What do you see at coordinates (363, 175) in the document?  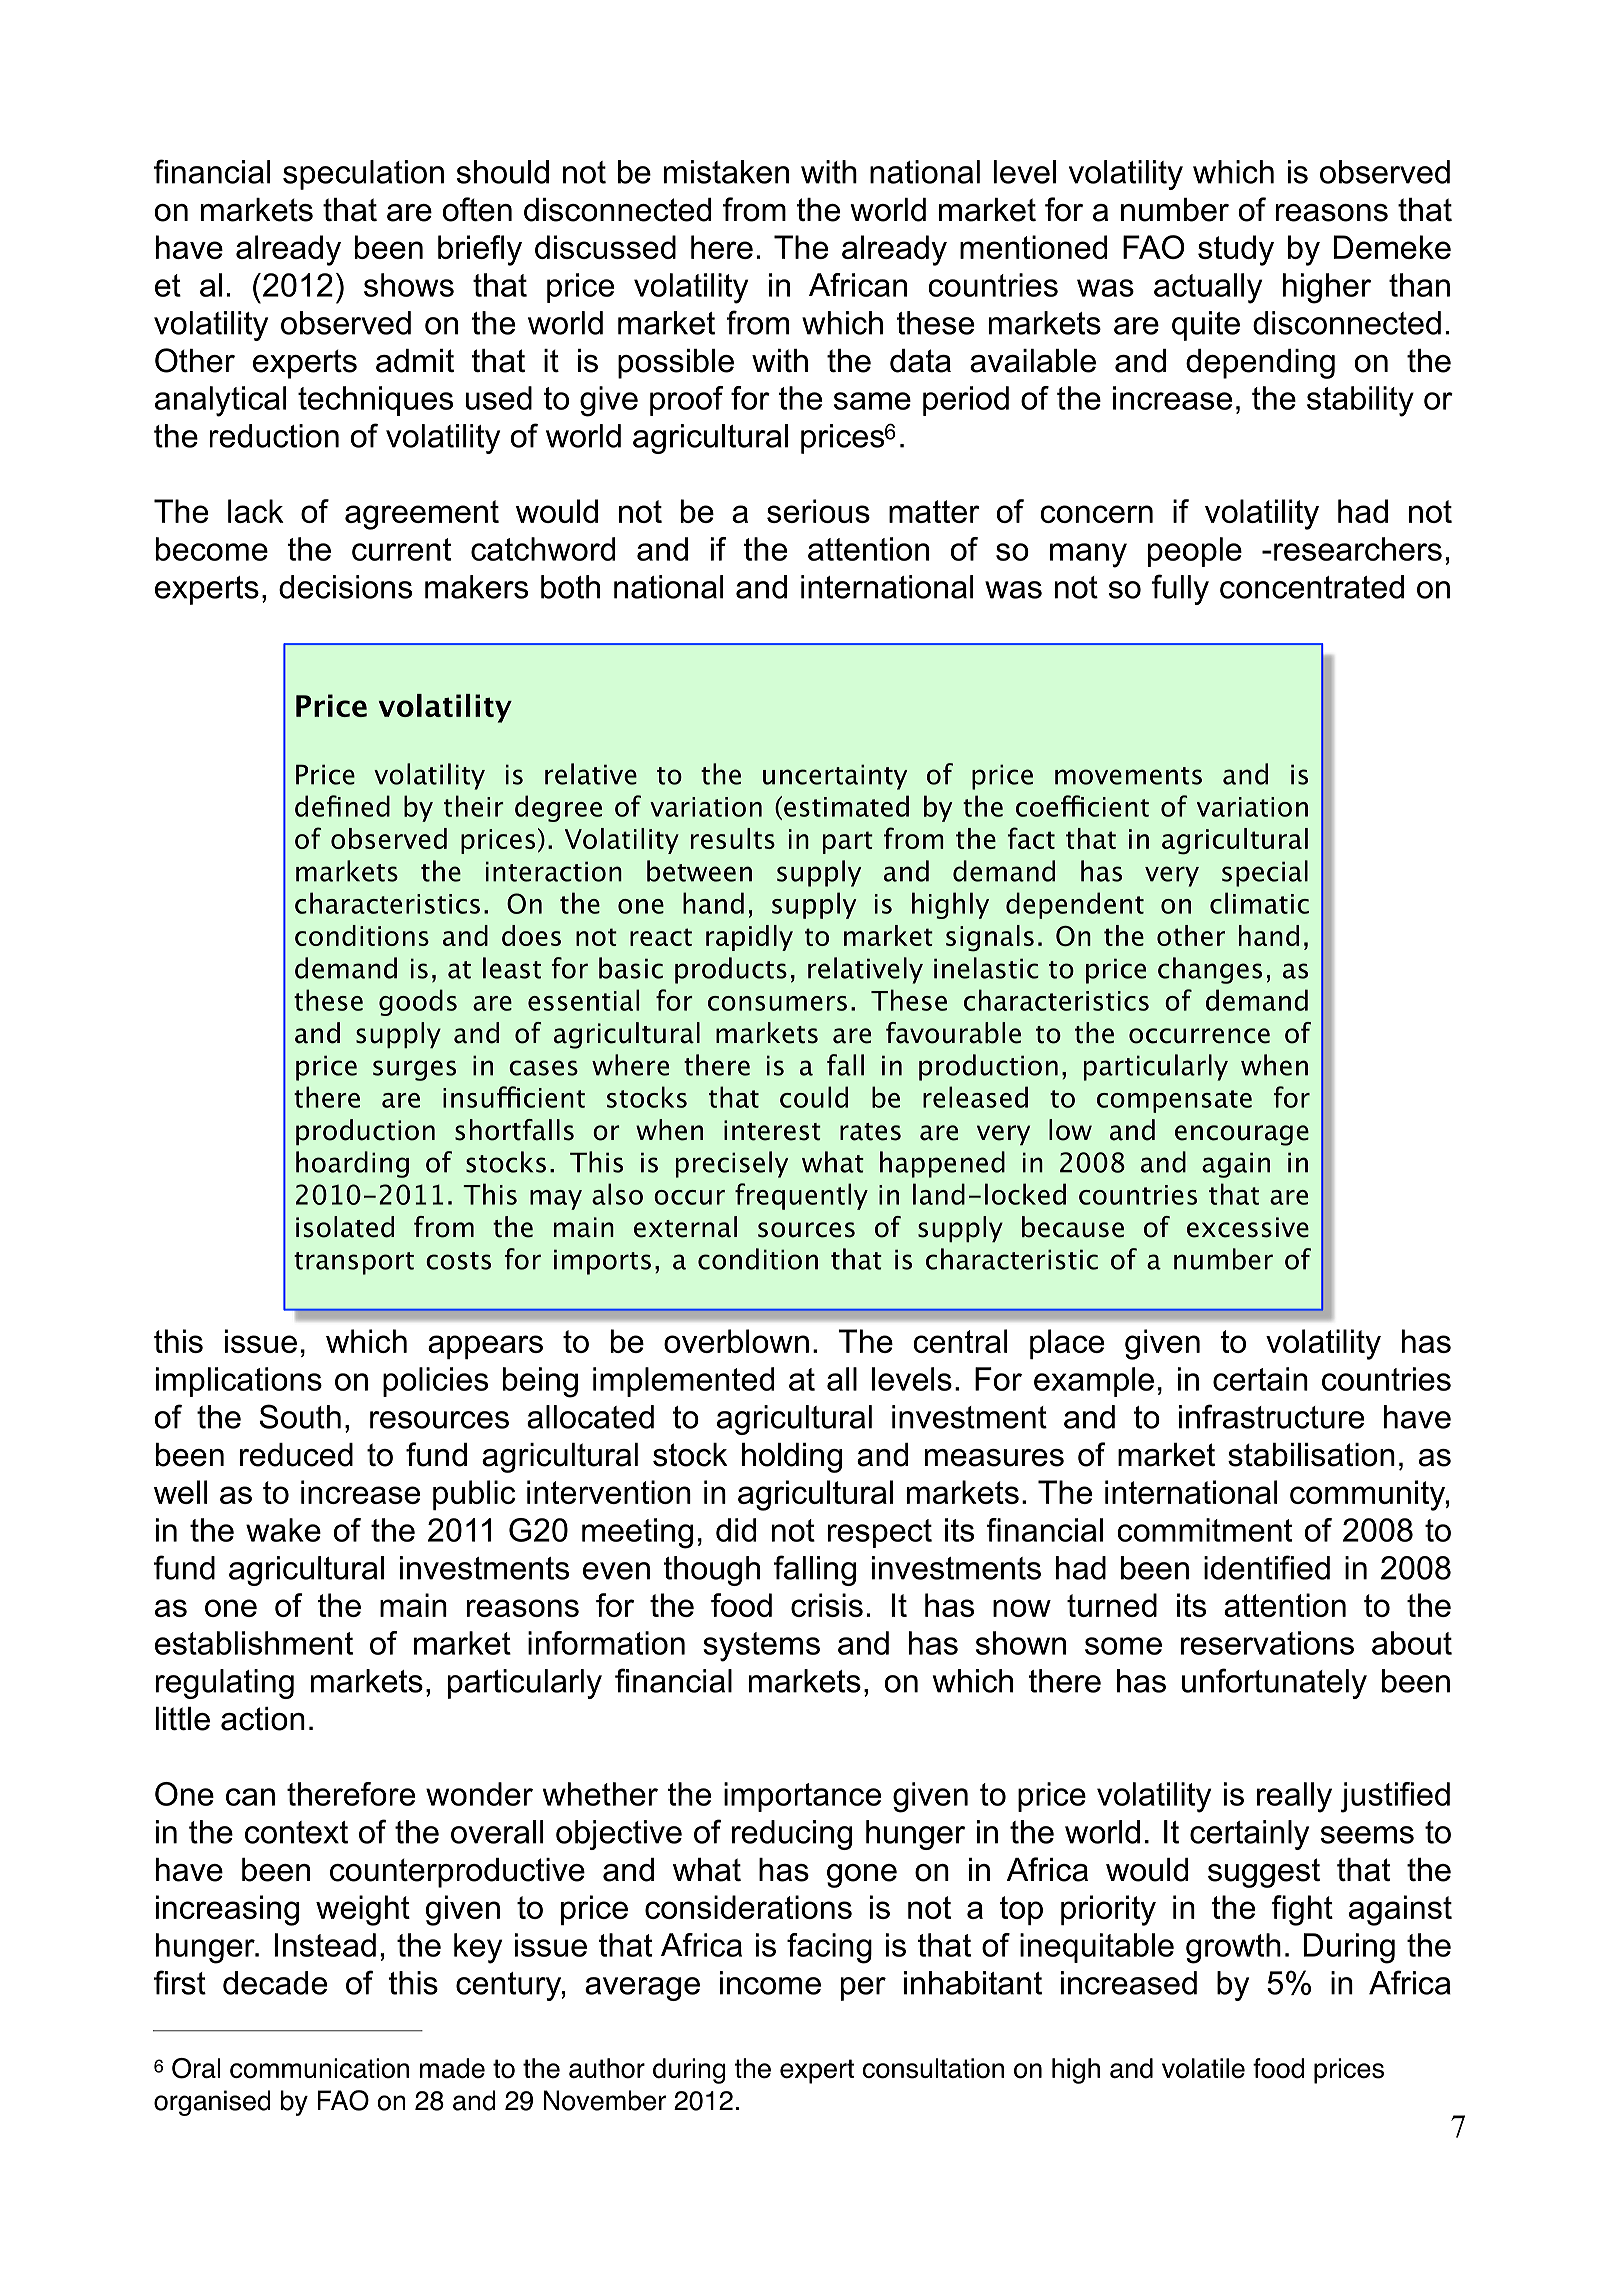 I see `speculation` at bounding box center [363, 175].
